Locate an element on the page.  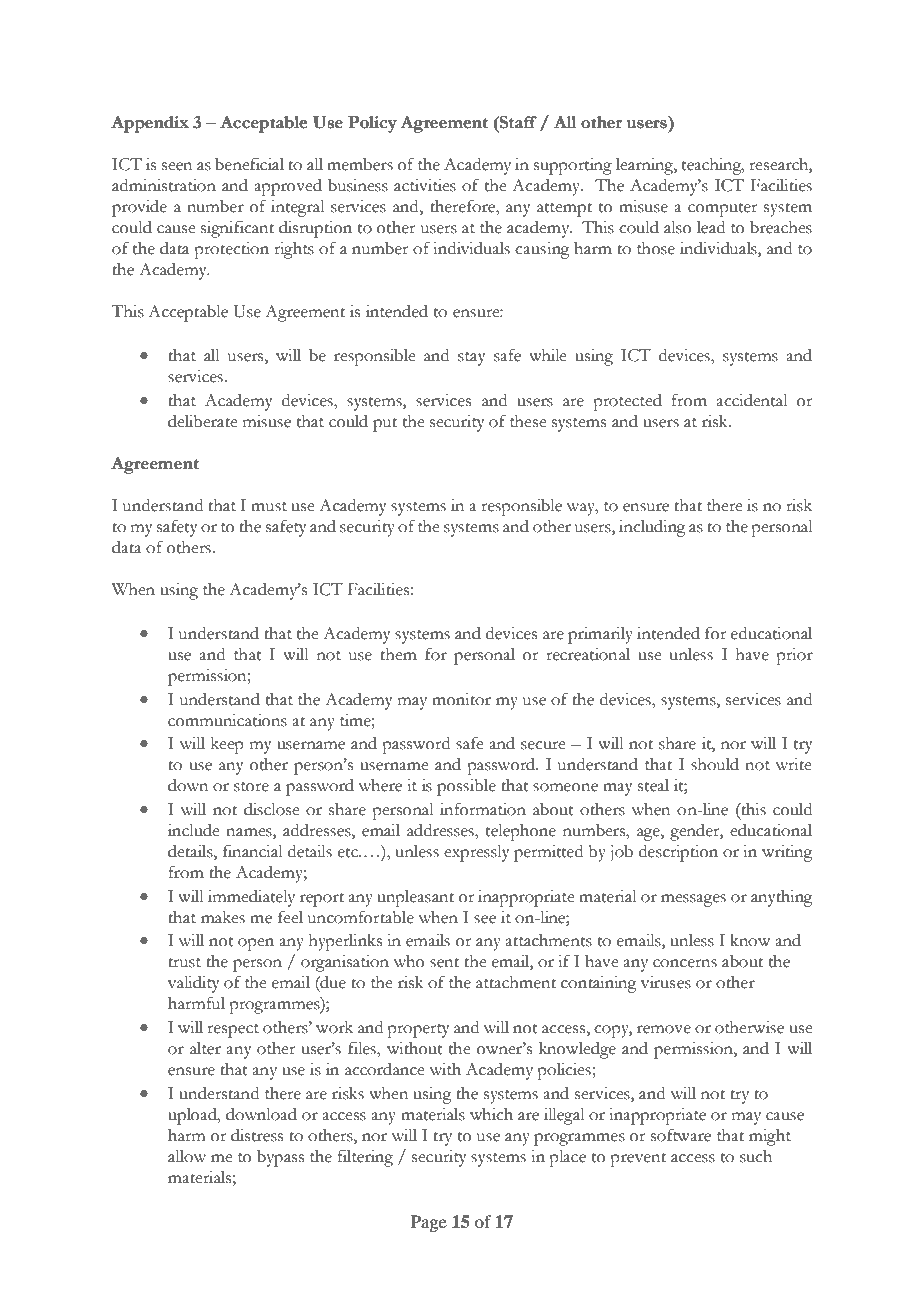
include is located at coordinates (194, 830).
